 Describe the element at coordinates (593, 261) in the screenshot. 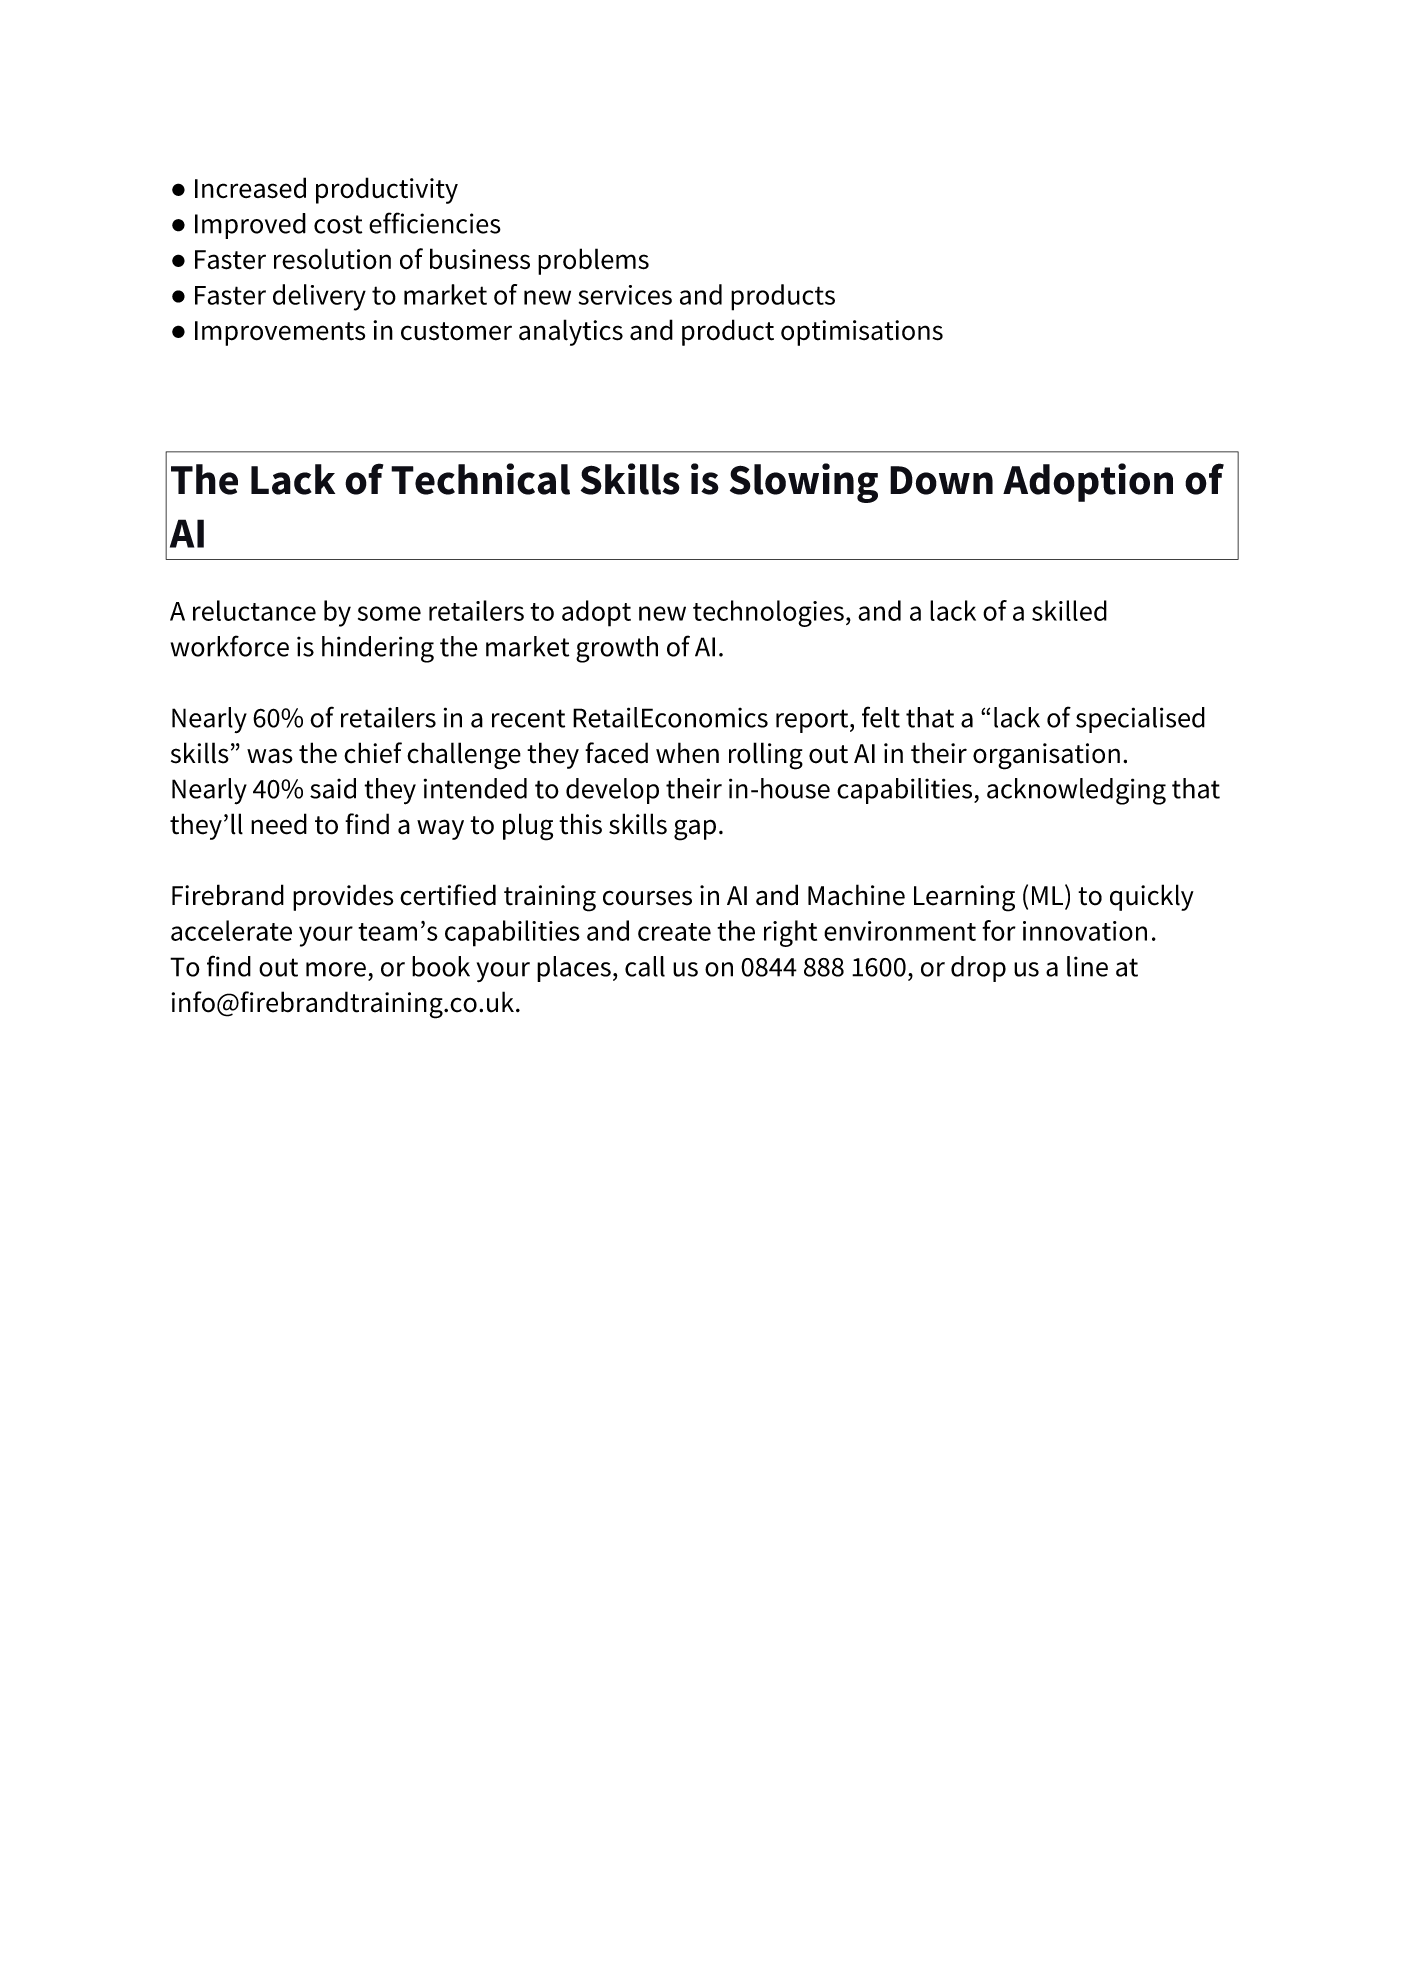

I see `problems` at that location.
